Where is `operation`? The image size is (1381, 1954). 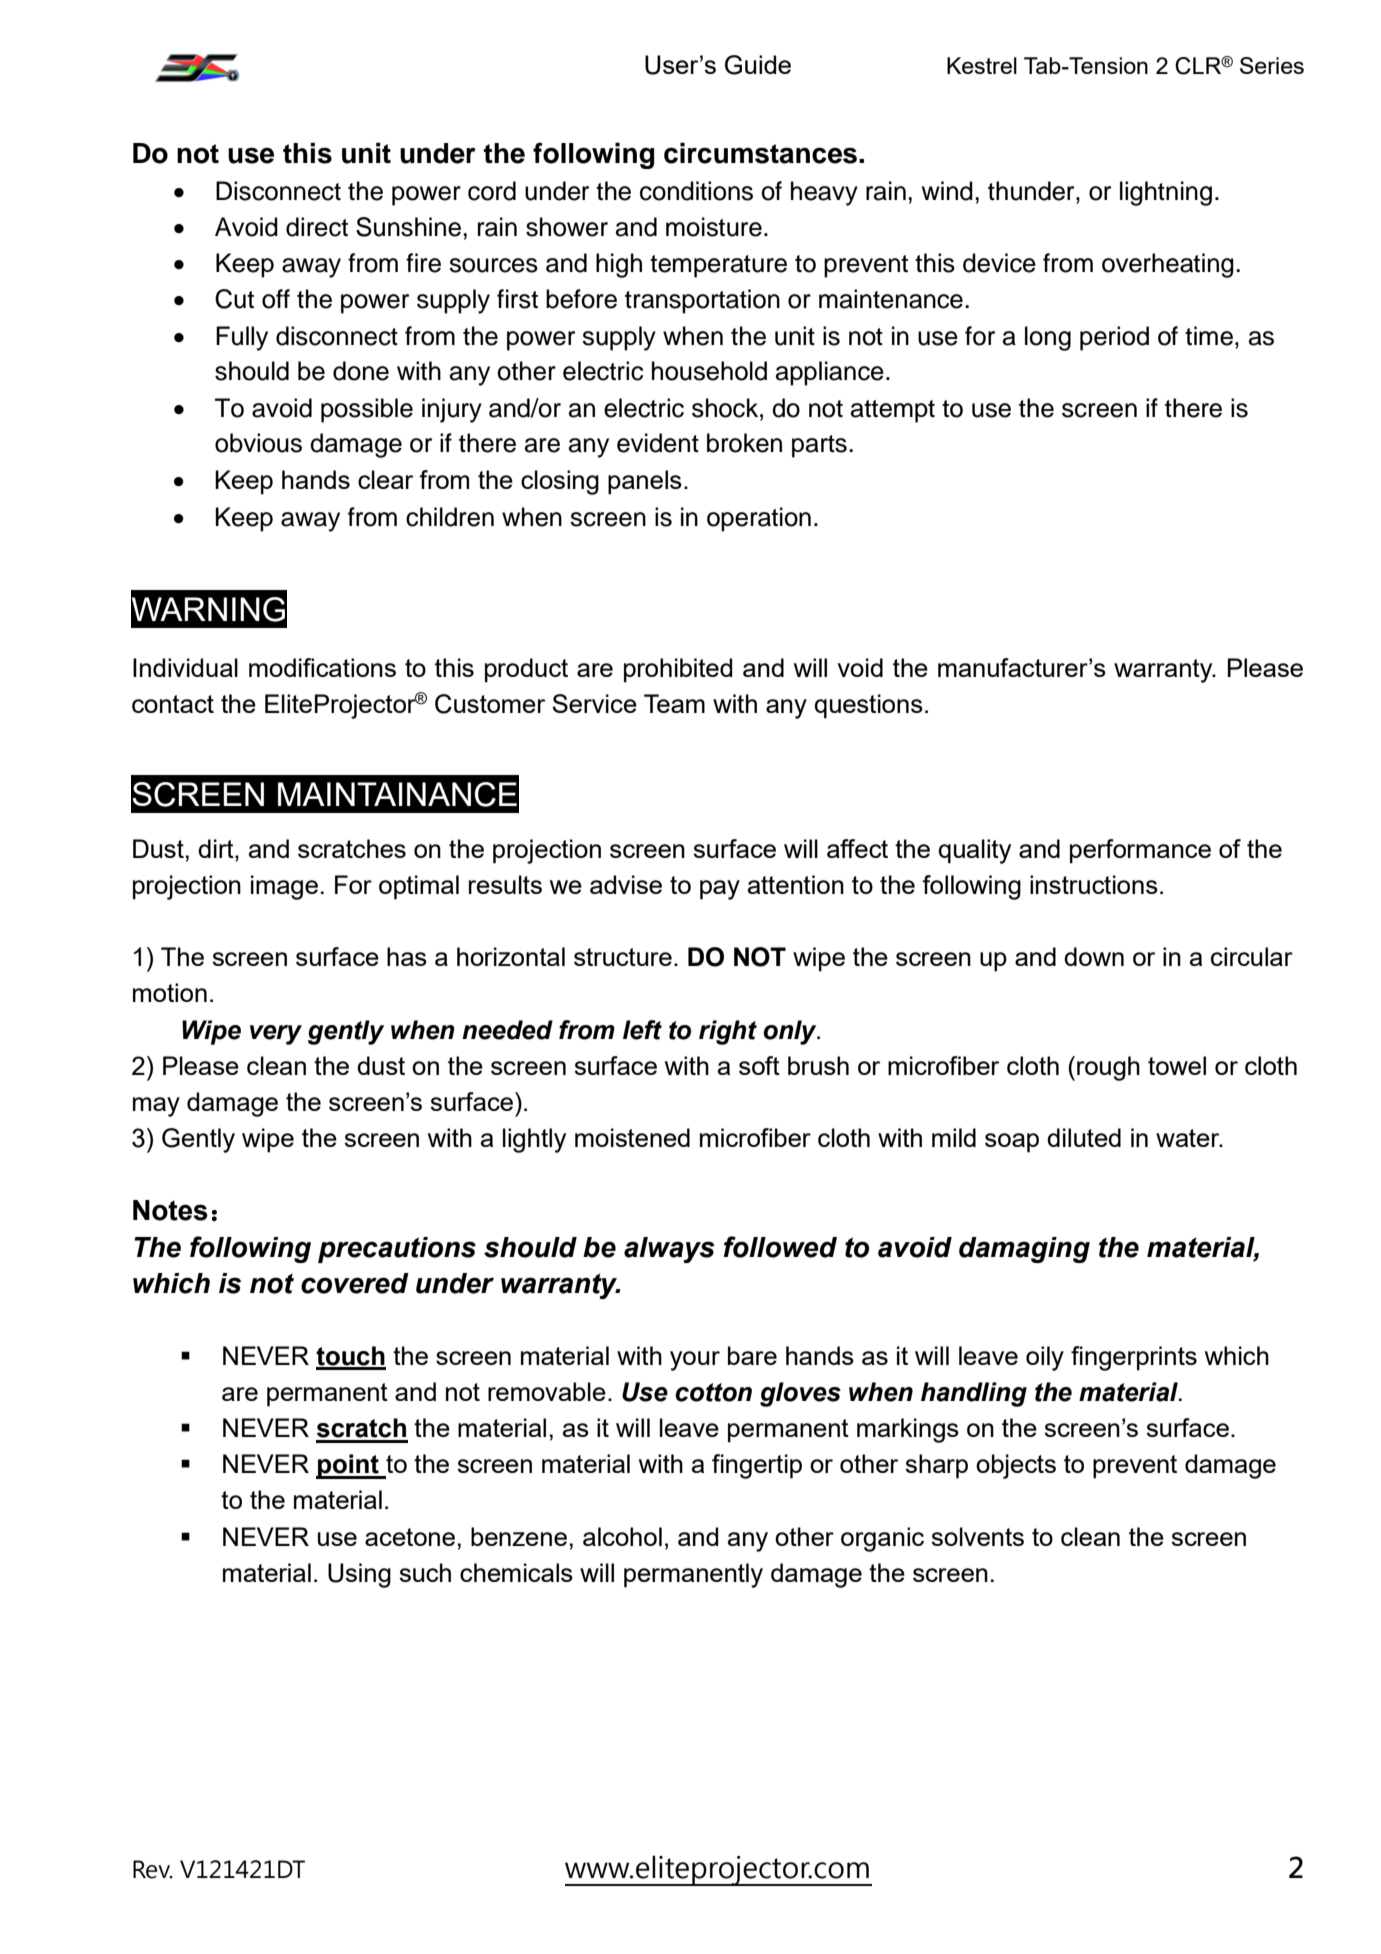
operation is located at coordinates (759, 519).
